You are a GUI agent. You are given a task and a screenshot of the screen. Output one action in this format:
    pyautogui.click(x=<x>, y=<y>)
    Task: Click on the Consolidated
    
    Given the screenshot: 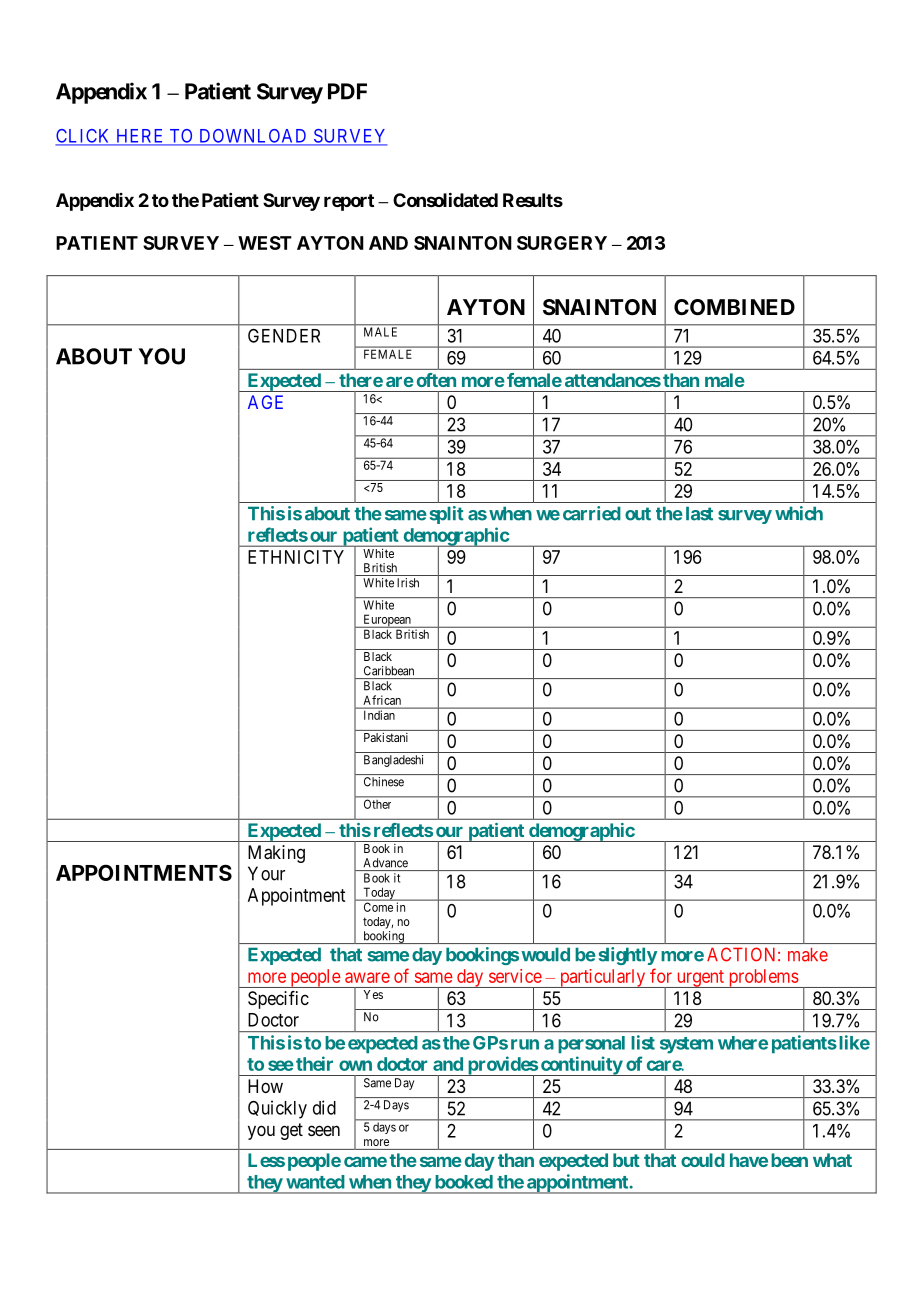 What is the action you would take?
    pyautogui.click(x=445, y=199)
